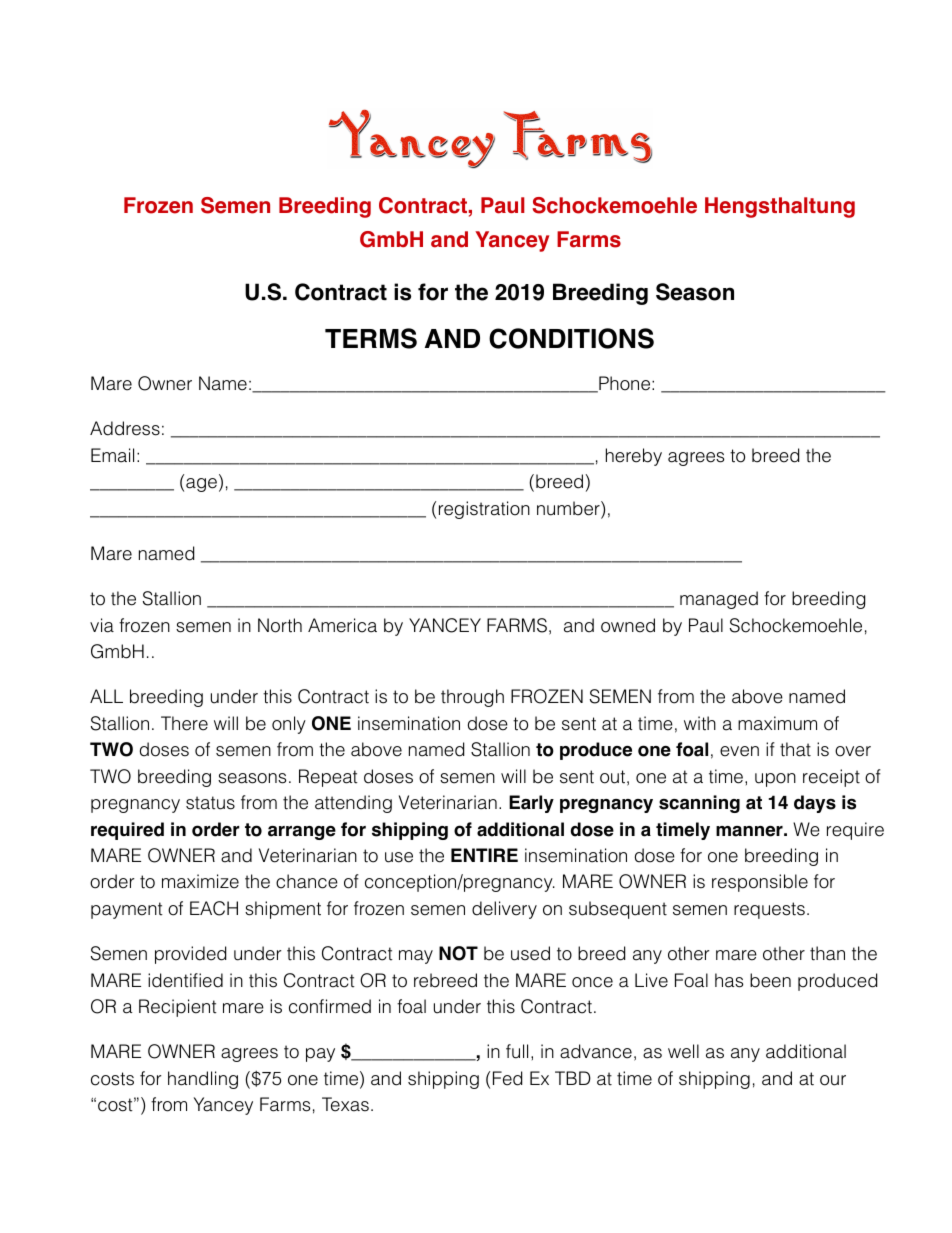 The width and height of the screenshot is (952, 1233). Describe the element at coordinates (484, 510) in the screenshot. I see `registration` at that location.
